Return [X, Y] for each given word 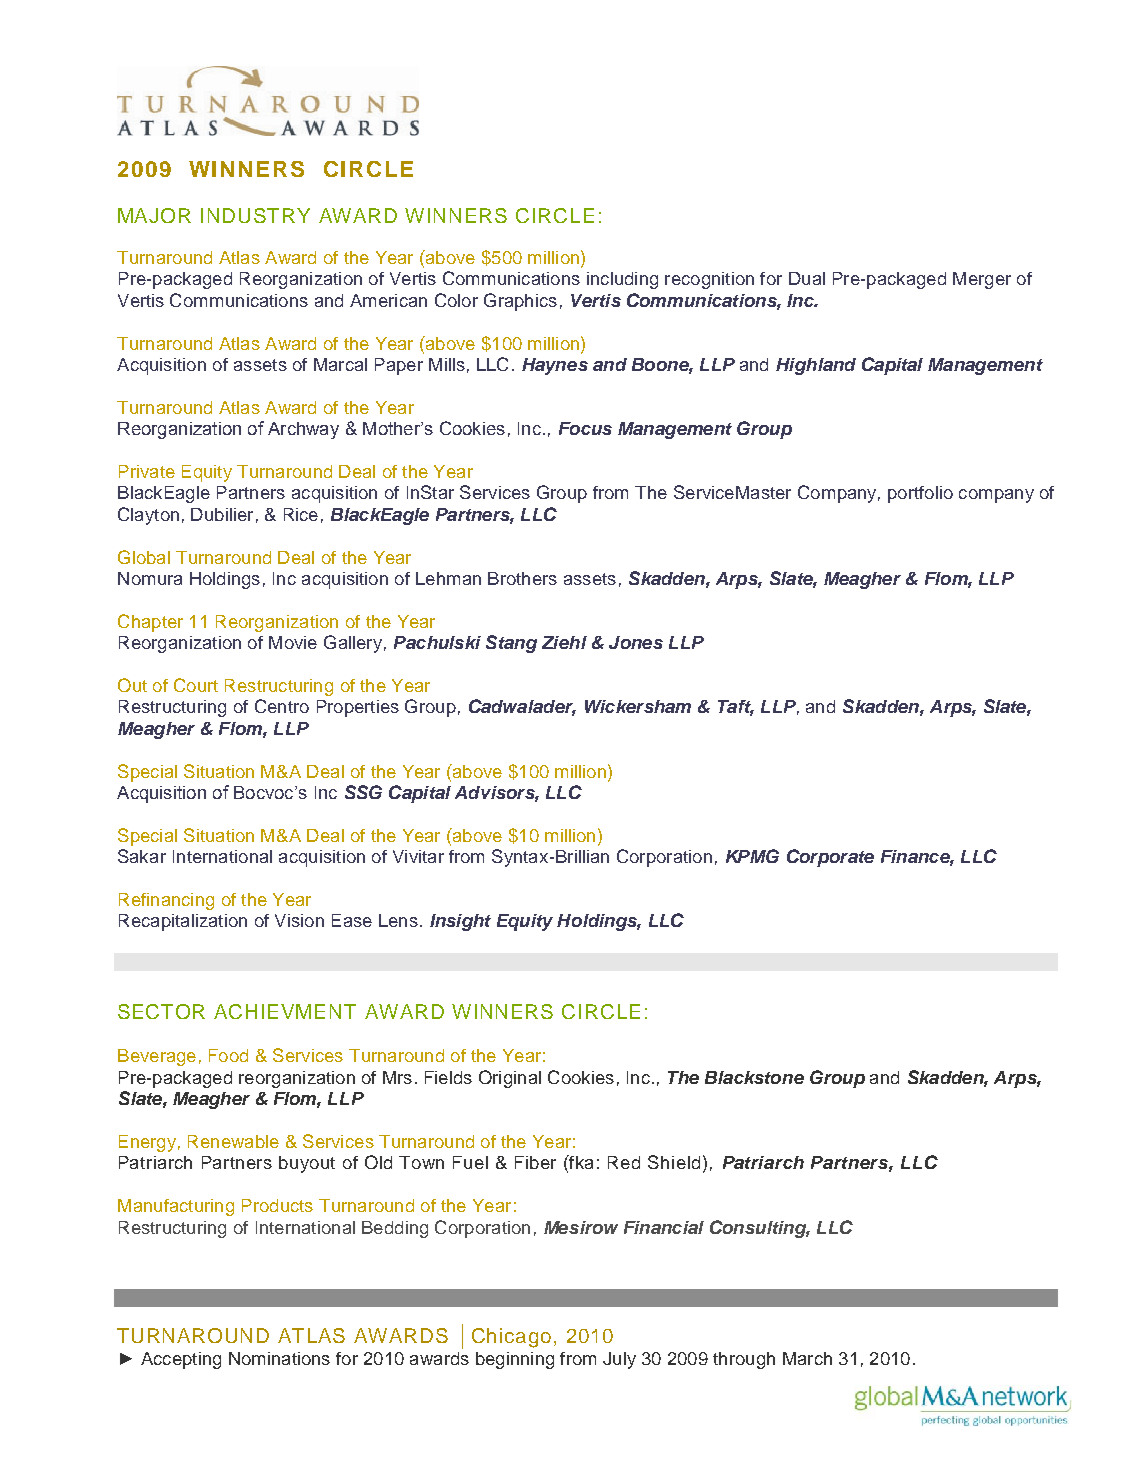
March [807, 1358]
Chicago [511, 1338]
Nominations [279, 1358]
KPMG [752, 856]
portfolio [920, 494]
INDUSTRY [255, 215]
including [622, 280]
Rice [301, 514]
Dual [807, 278]
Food [228, 1055]
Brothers [522, 578]
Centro [282, 706]
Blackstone [754, 1077]
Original [510, 1079]
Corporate [830, 858]
